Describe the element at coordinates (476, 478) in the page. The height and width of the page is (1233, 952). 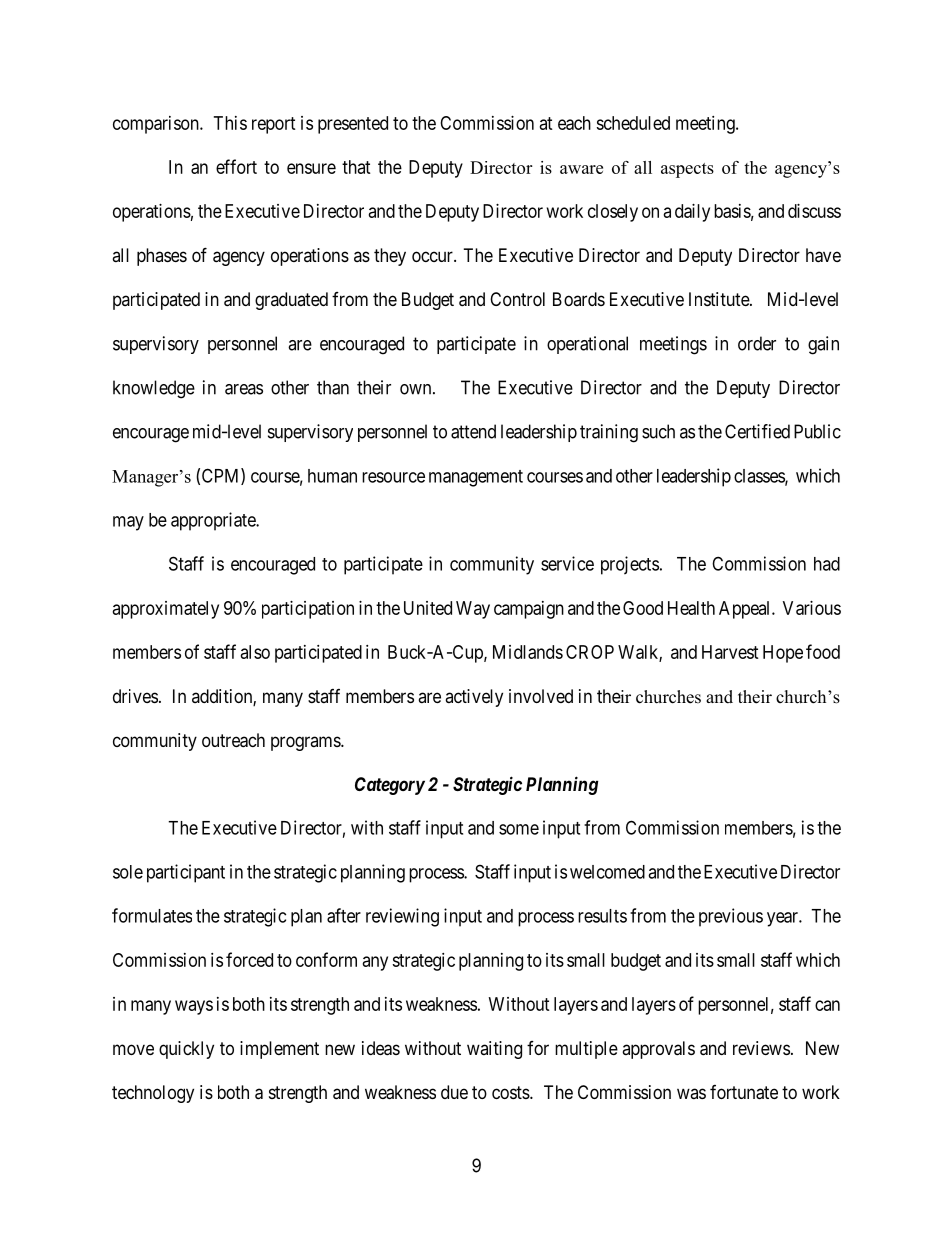
I see `management` at that location.
